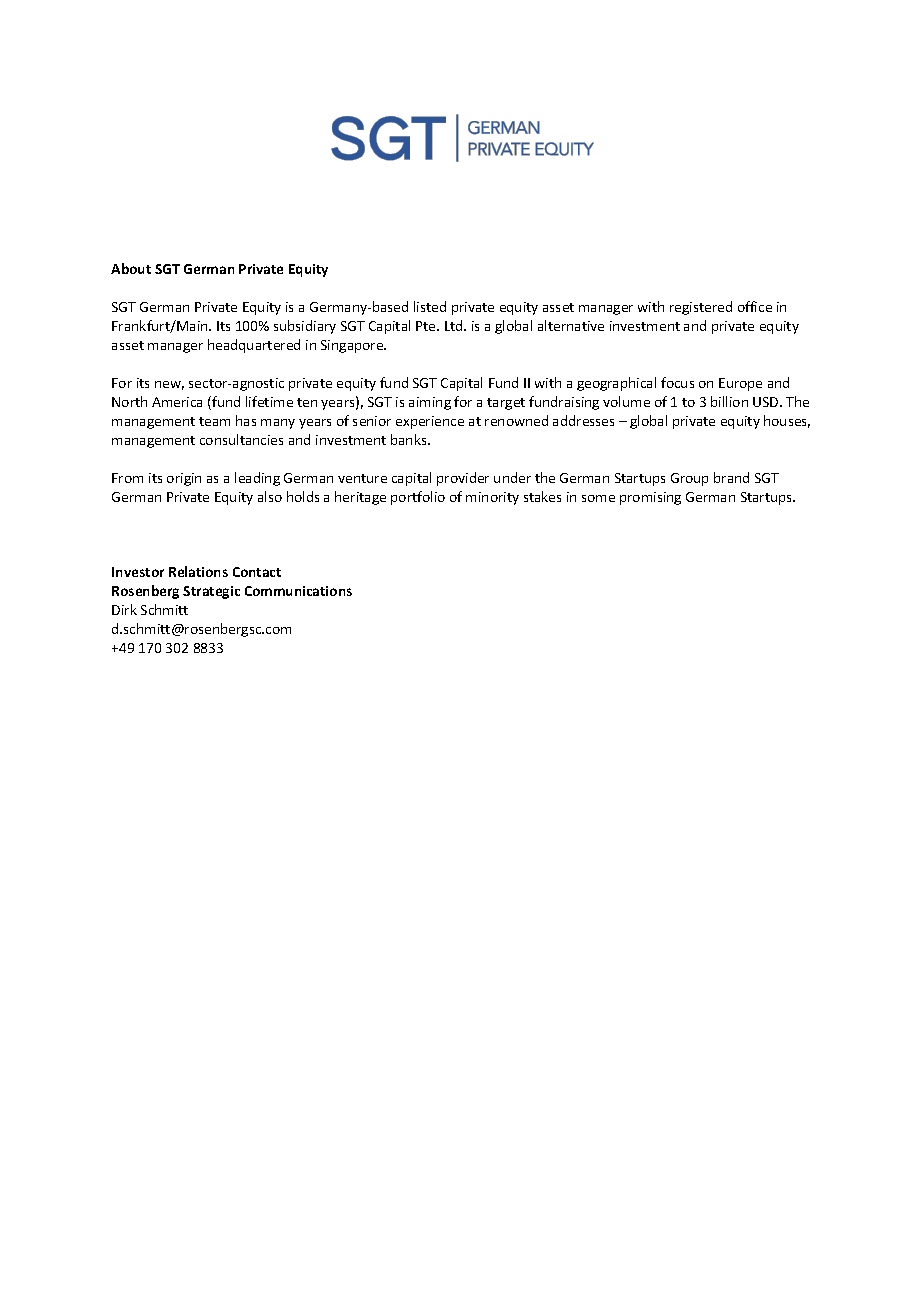 The height and width of the image is (1308, 924). I want to click on listed, so click(430, 306).
